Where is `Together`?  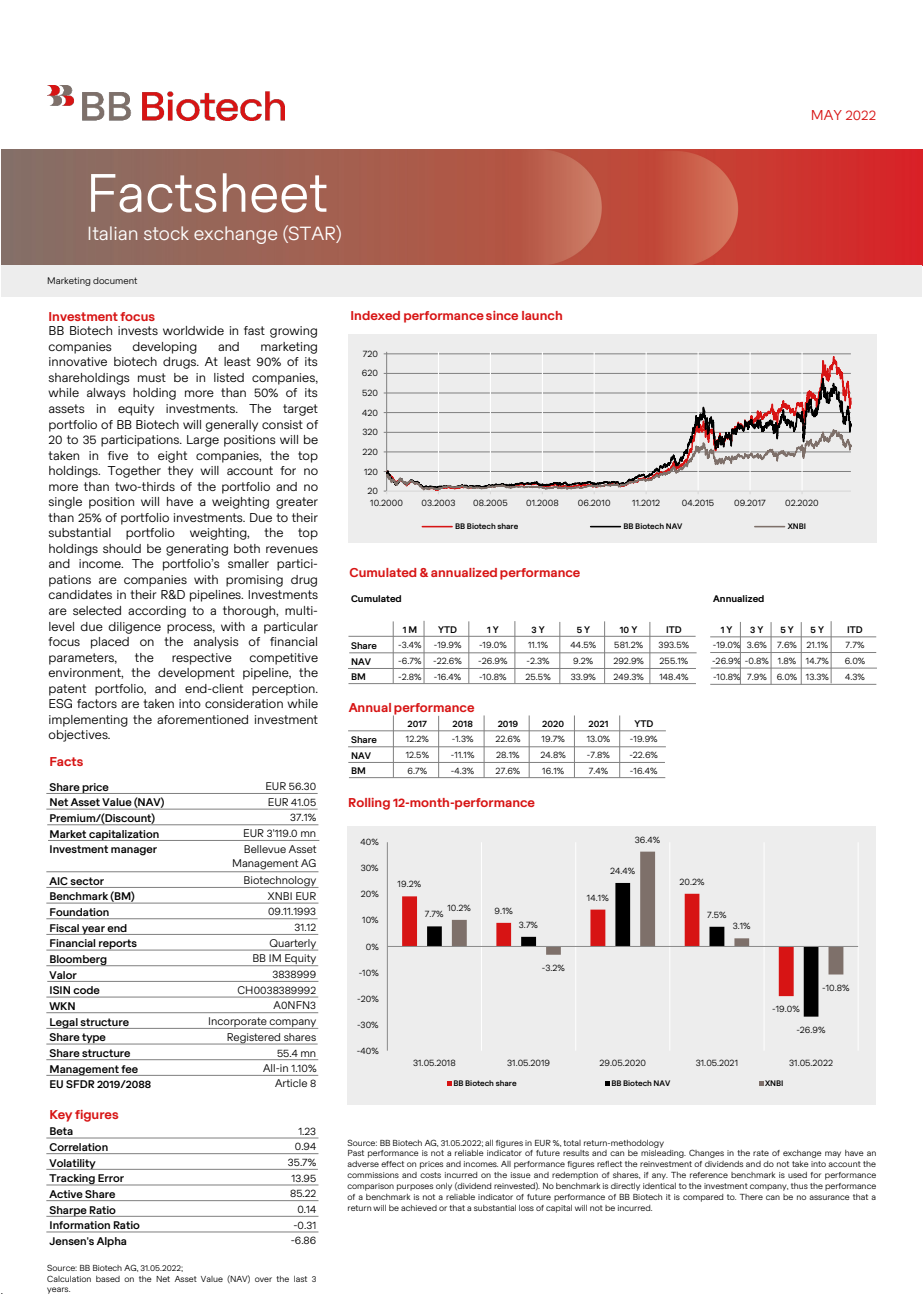
Together is located at coordinates (134, 472).
